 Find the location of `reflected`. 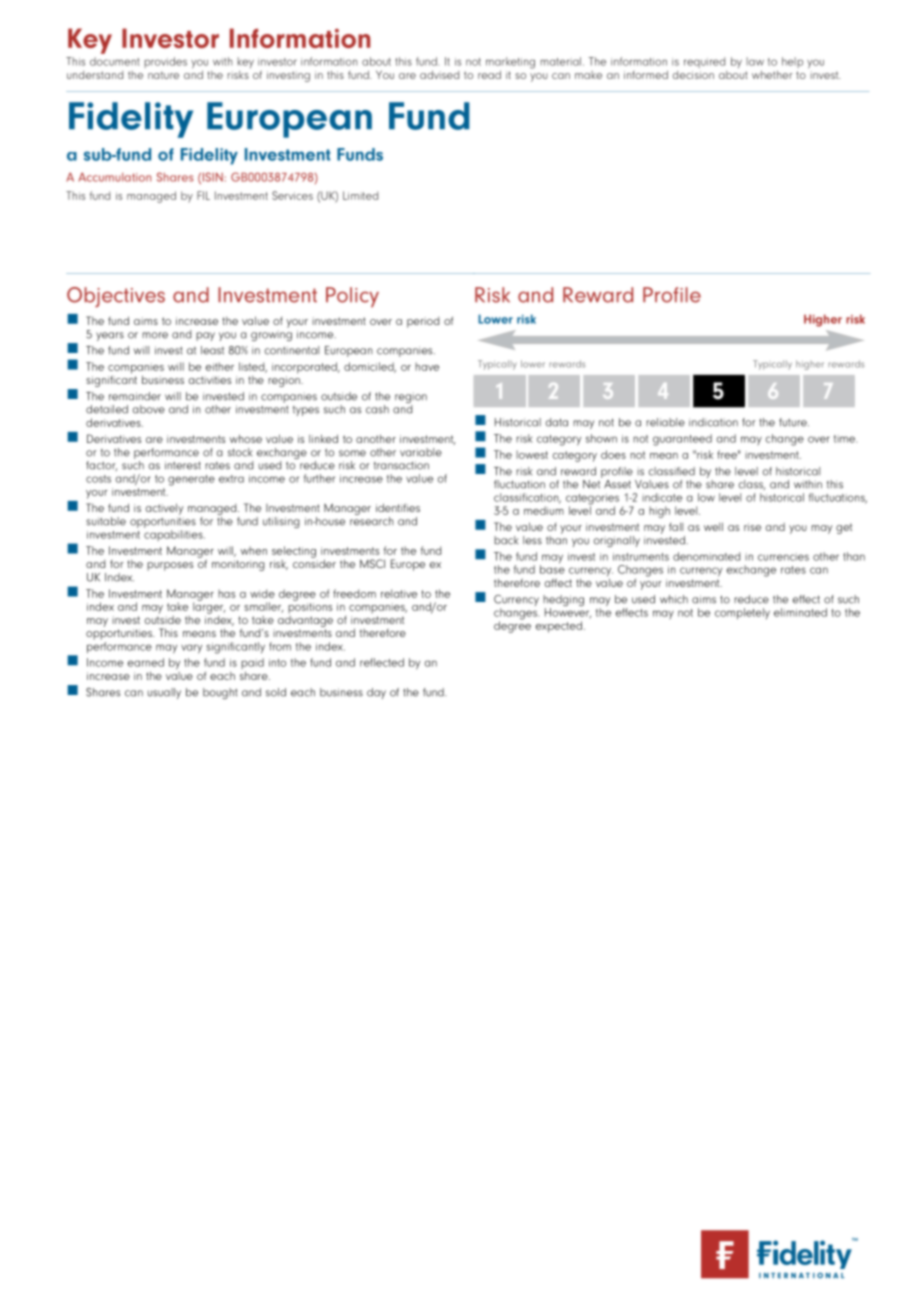

reflected is located at coordinates (382, 662).
